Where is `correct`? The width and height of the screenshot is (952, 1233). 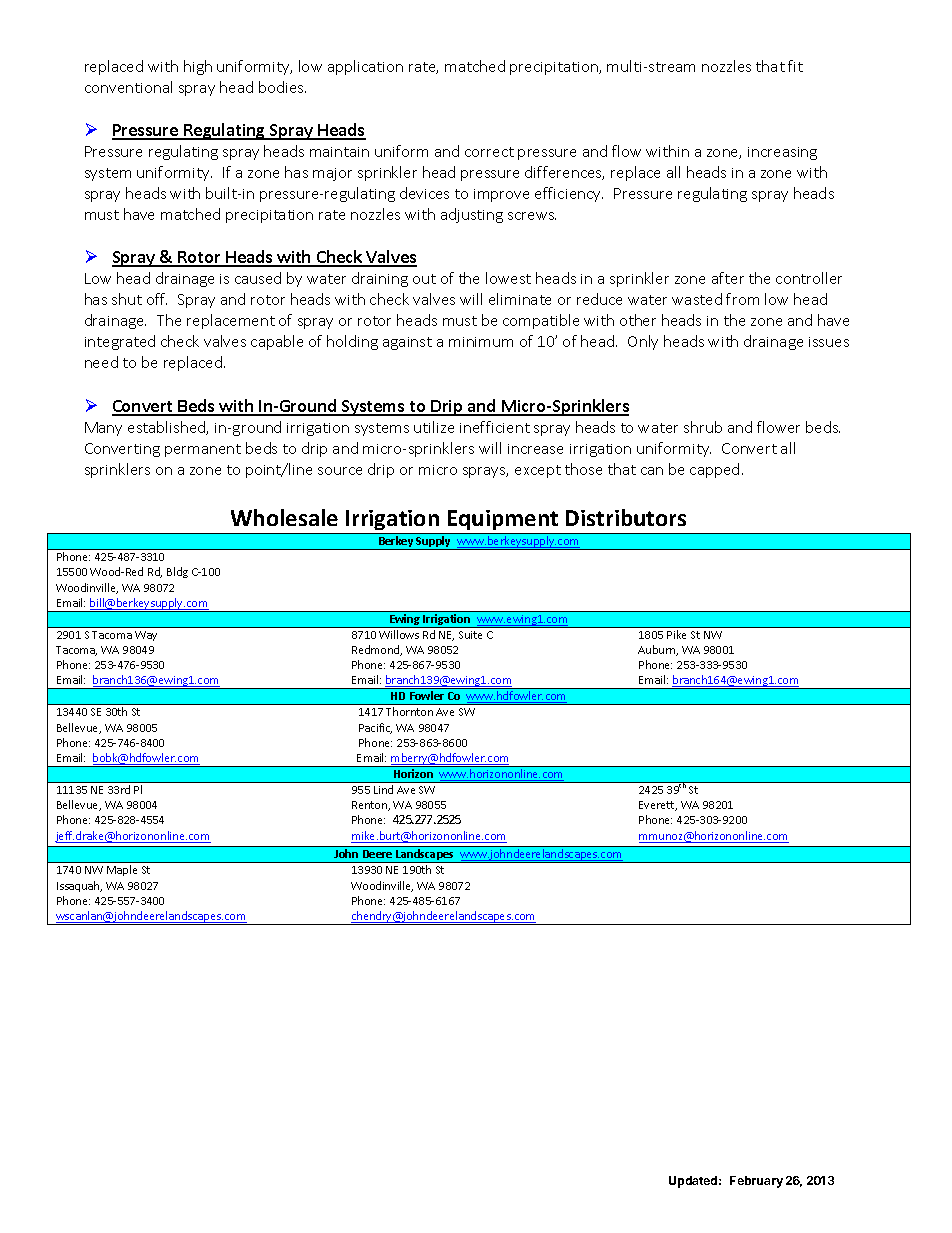
correct is located at coordinates (489, 152).
